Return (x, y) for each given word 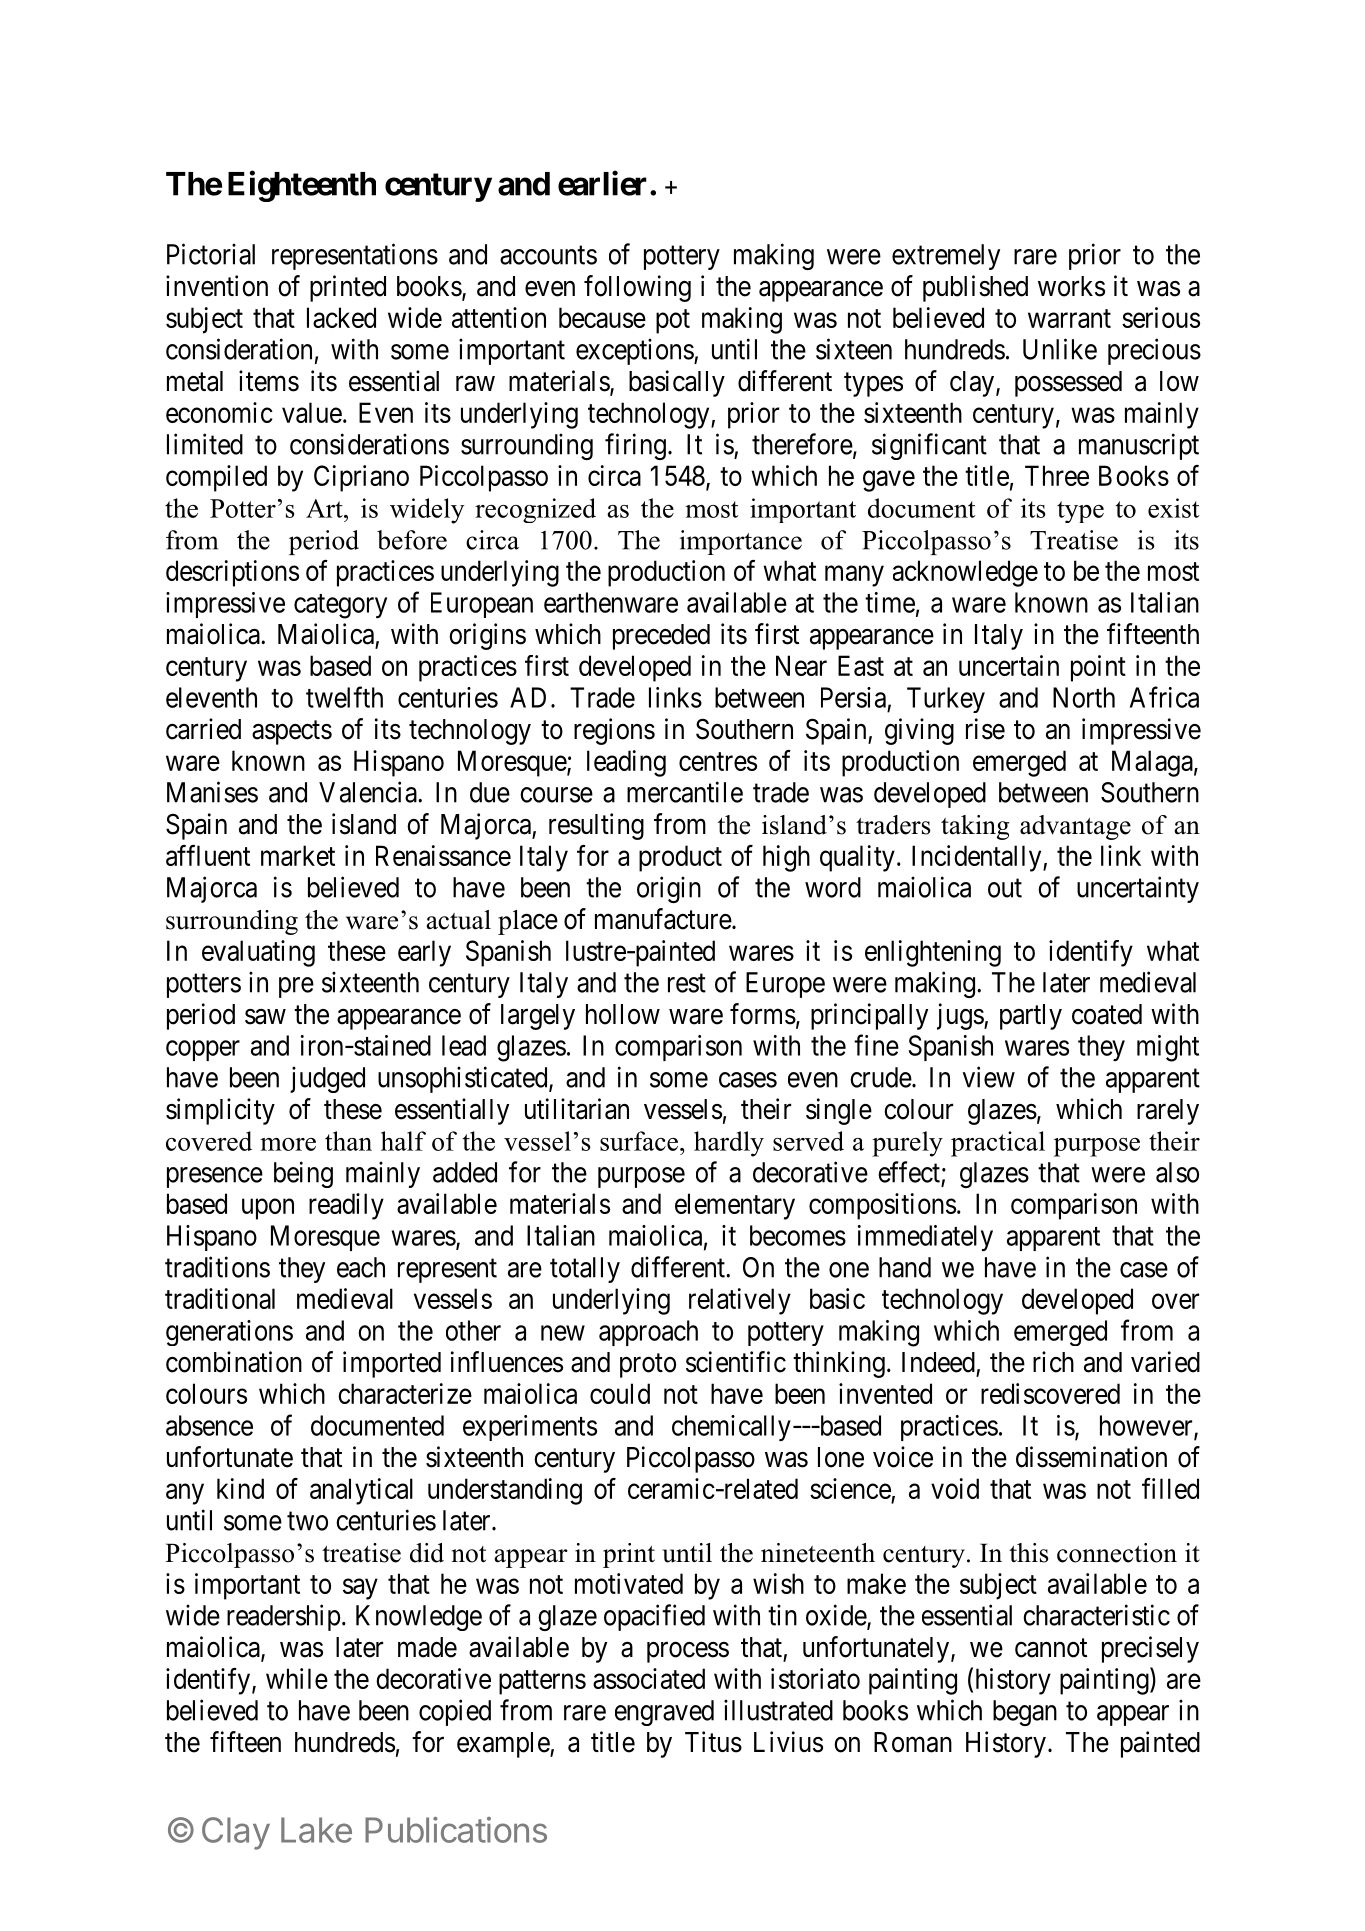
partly (1031, 1017)
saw (265, 1017)
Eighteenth (302, 186)
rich (1053, 1362)
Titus (713, 1742)
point (1098, 668)
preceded (661, 637)
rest (687, 983)
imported (392, 1364)
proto (648, 1366)
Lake (316, 1830)
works (1071, 286)
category (340, 606)
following (637, 288)
